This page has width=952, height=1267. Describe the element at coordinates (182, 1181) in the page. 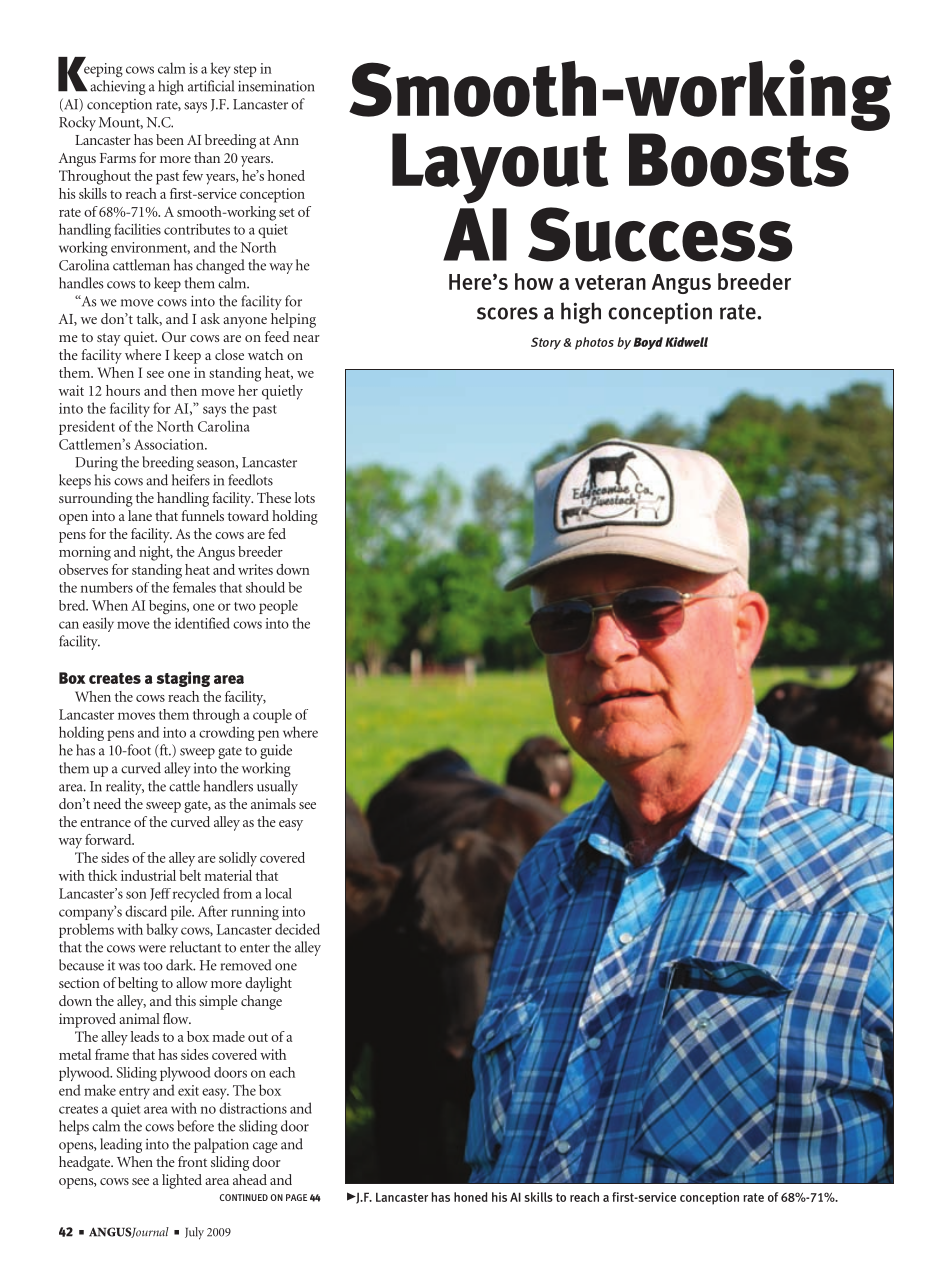

I see `lighted` at that location.
